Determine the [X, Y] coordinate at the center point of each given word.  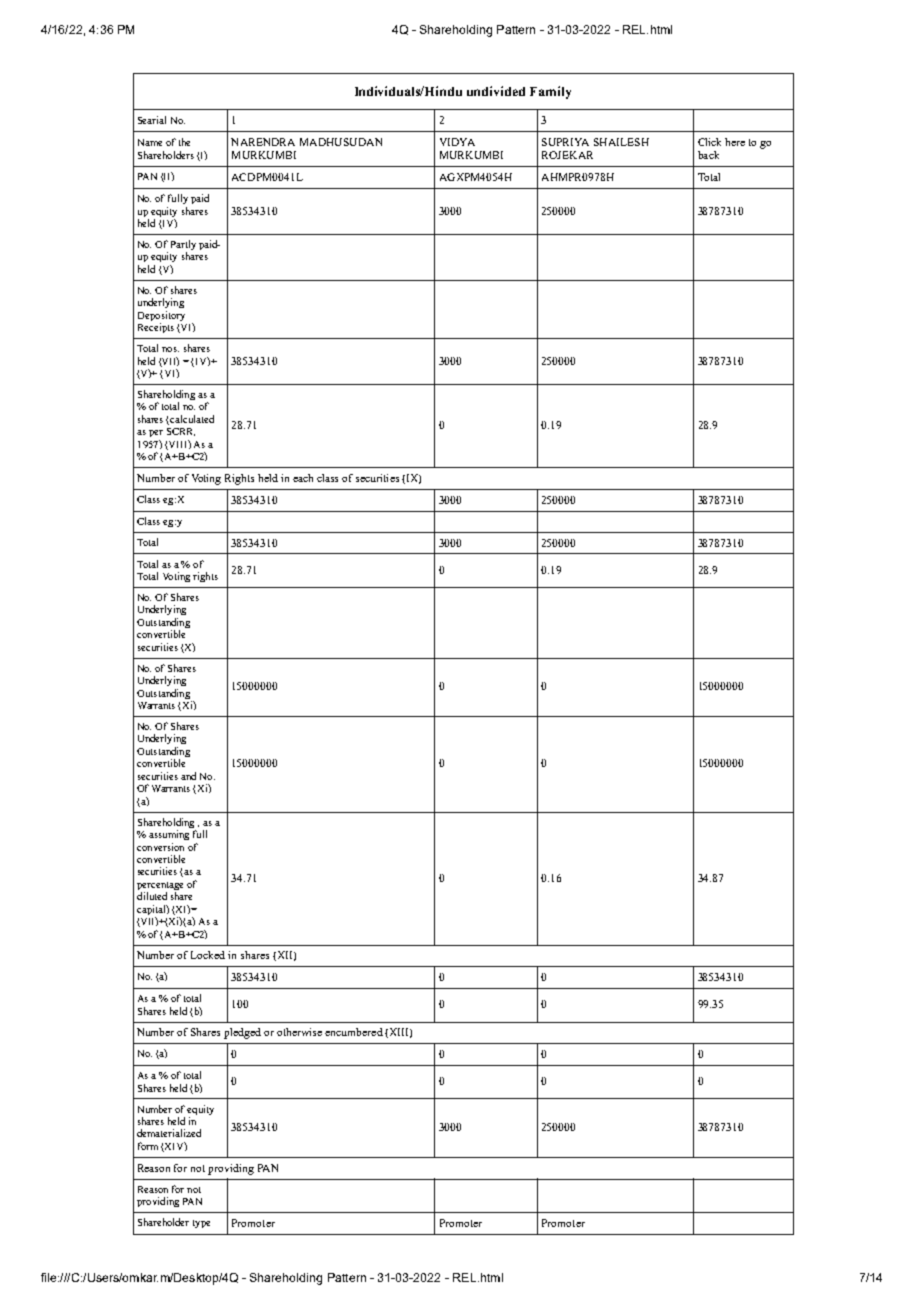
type [201, 1224]
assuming [169, 835]
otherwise [299, 1032]
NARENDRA [263, 142]
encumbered [354, 1032]
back [708, 155]
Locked [208, 955]
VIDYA [457, 142]
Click [709, 142]
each [303, 478]
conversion [160, 847]
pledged [242, 1033]
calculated [192, 419]
